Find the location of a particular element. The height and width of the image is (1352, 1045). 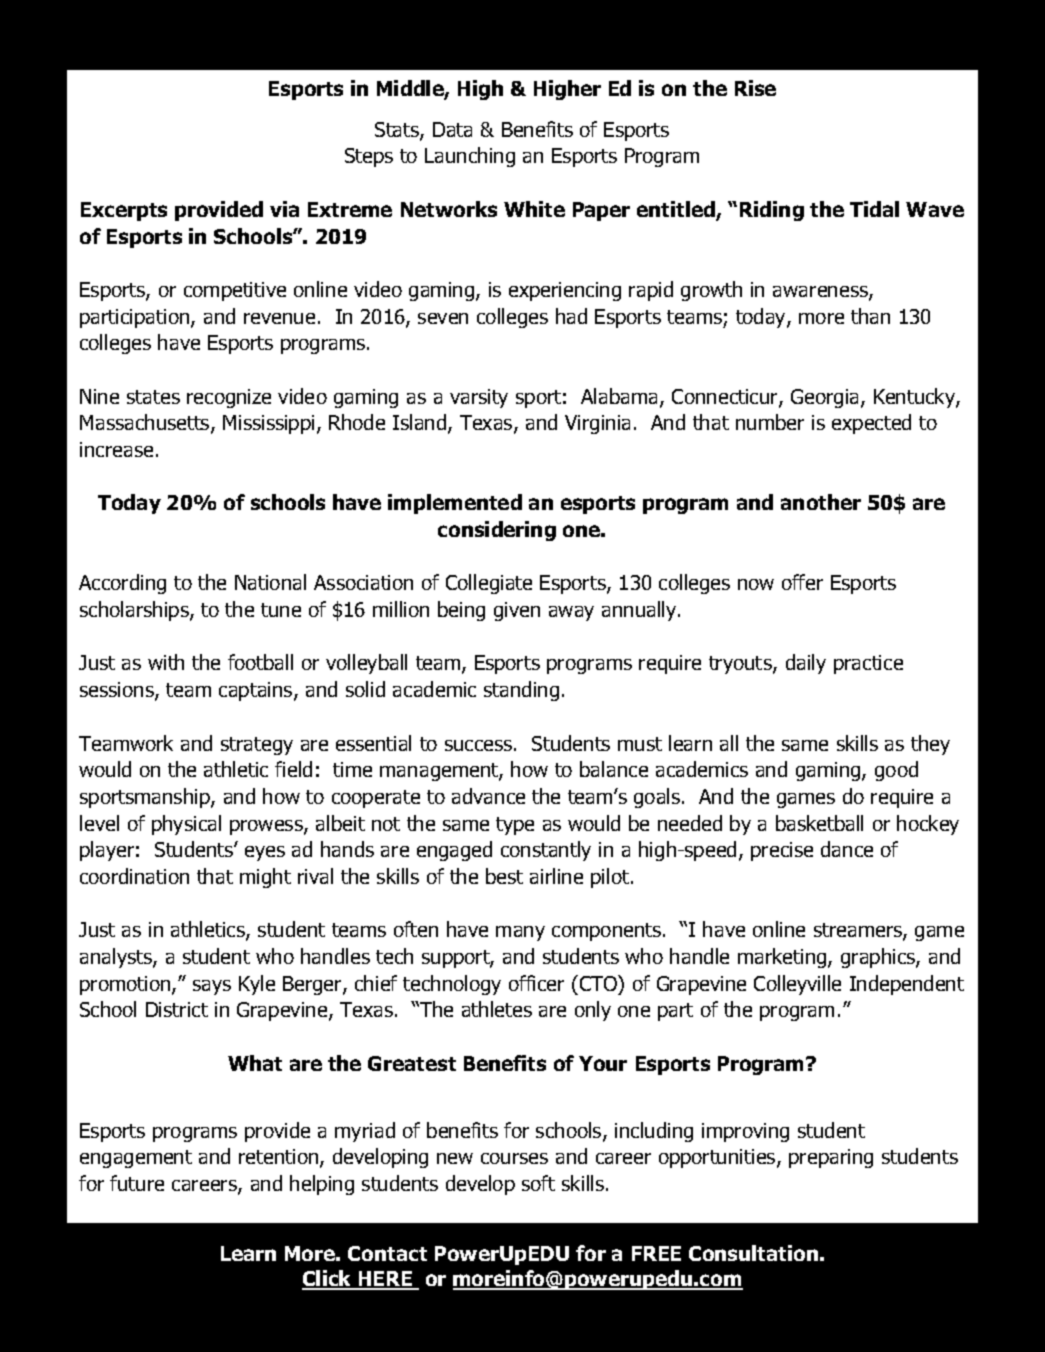

marketing is located at coordinates (783, 958).
